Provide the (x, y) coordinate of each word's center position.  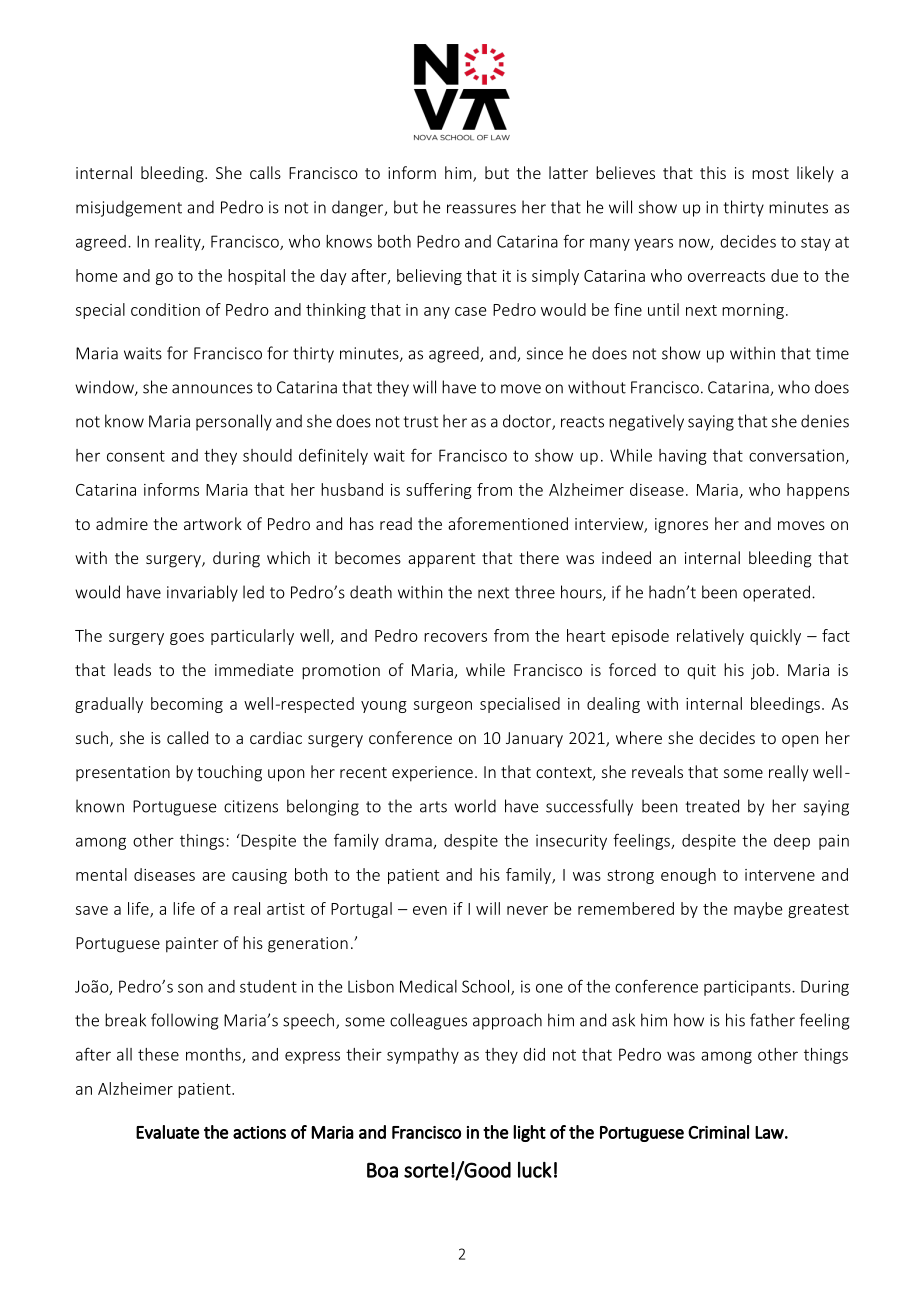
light (529, 1133)
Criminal (718, 1132)
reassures (481, 209)
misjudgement (129, 208)
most (770, 173)
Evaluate (167, 1132)
